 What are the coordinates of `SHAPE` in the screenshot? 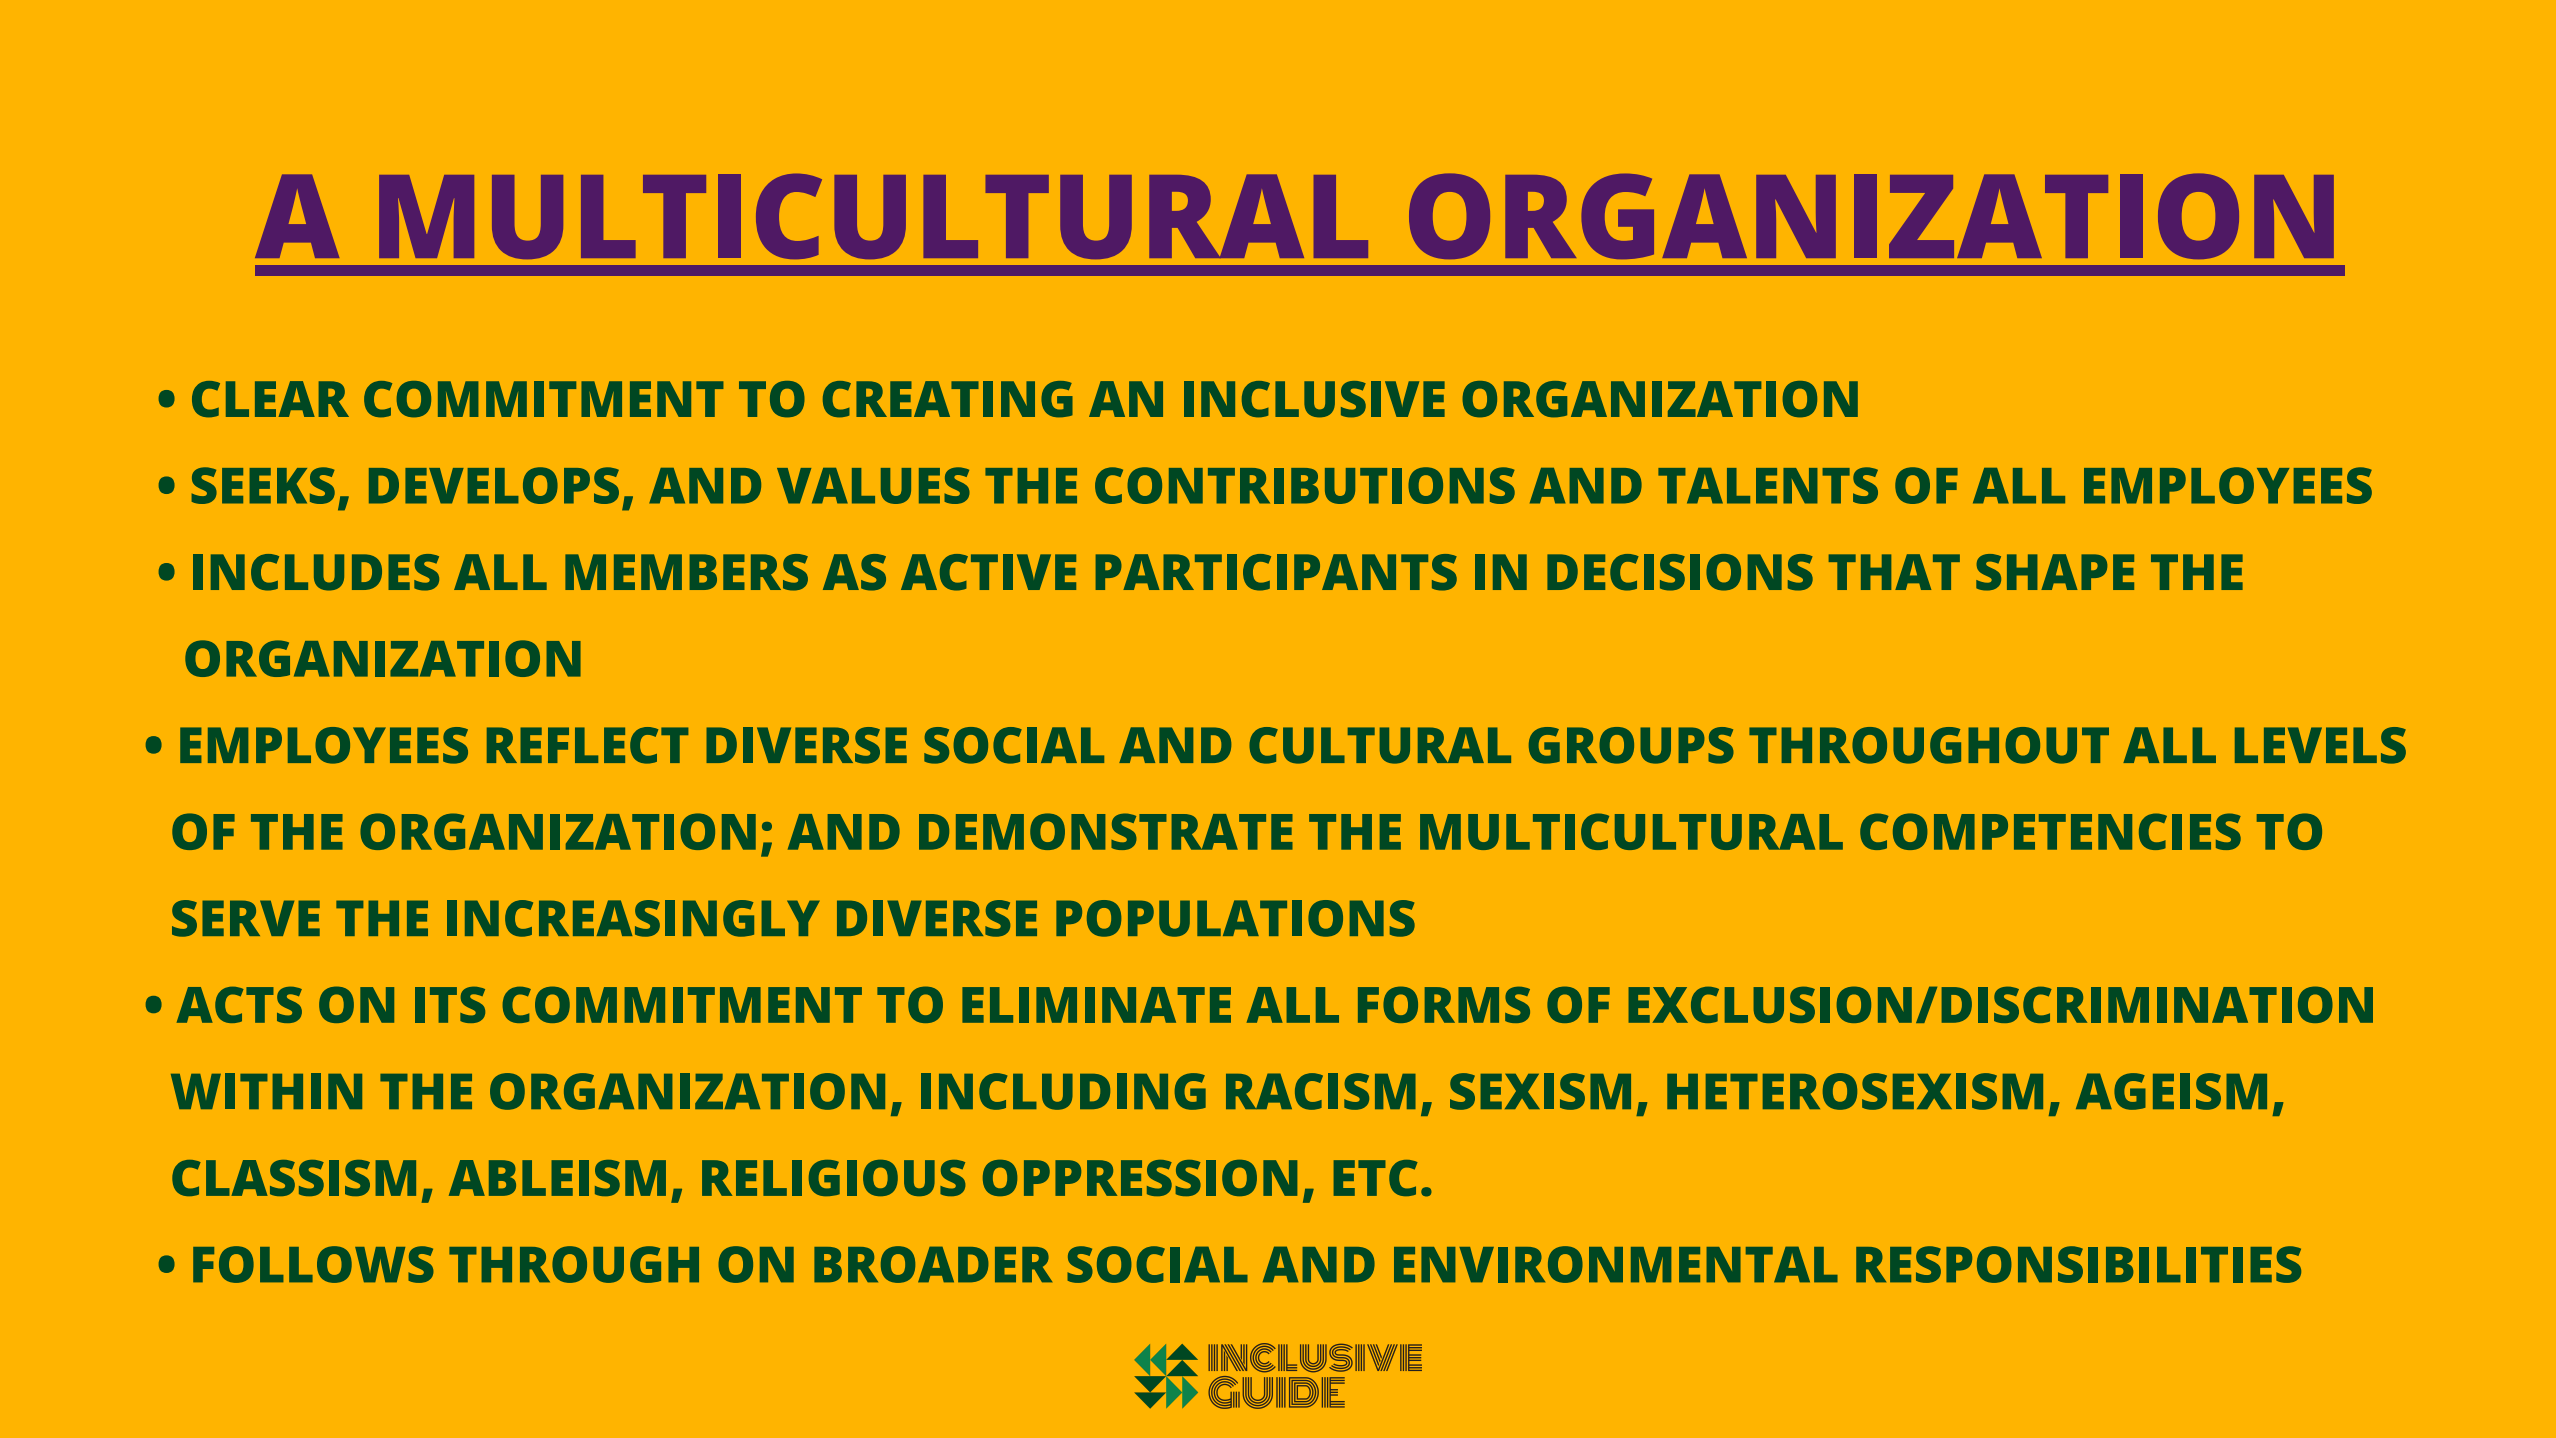 It's located at (2055, 572).
